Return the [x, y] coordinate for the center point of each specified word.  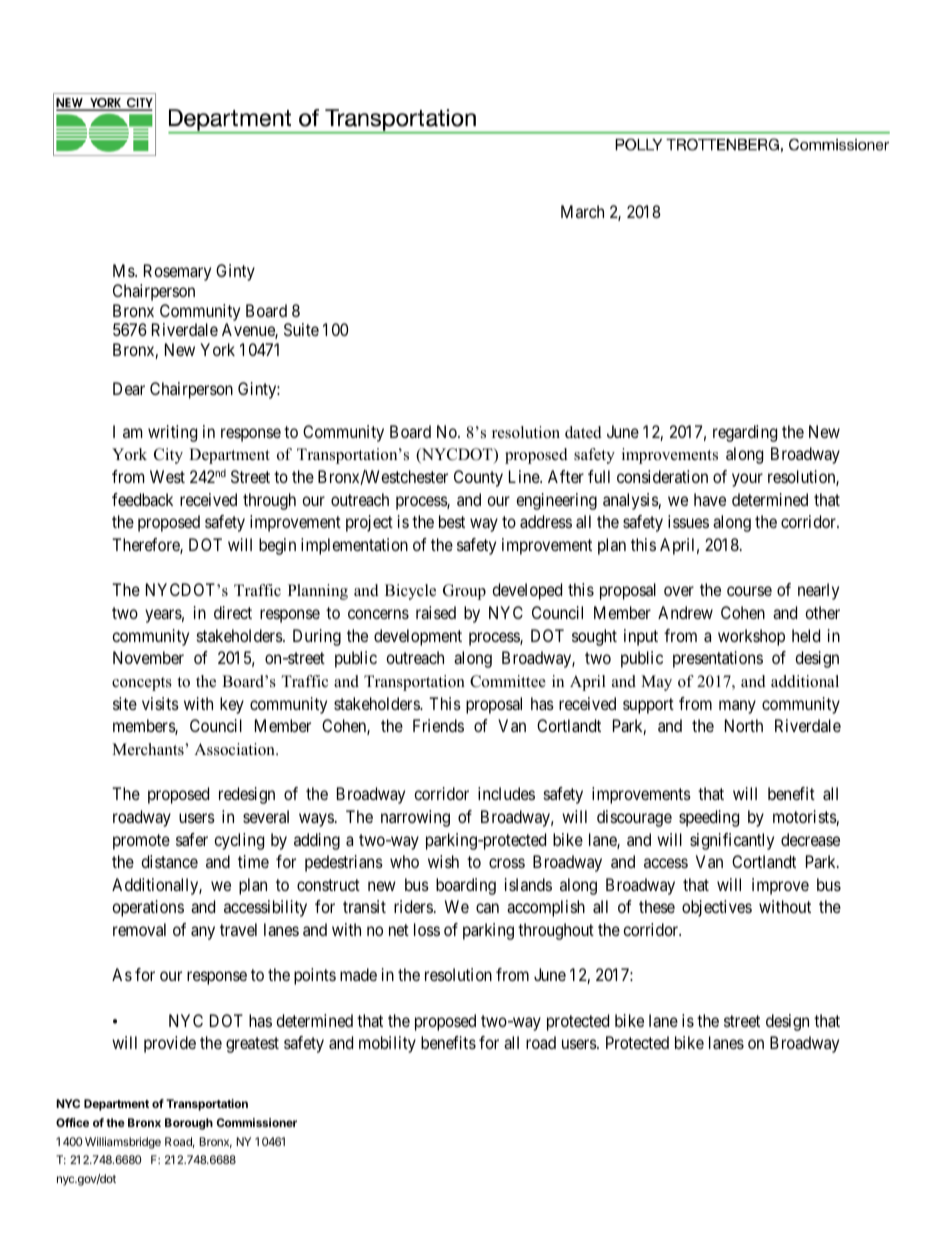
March [582, 211]
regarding [745, 433]
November [148, 657]
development [418, 637]
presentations [718, 659]
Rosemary [177, 272]
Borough [189, 1124]
